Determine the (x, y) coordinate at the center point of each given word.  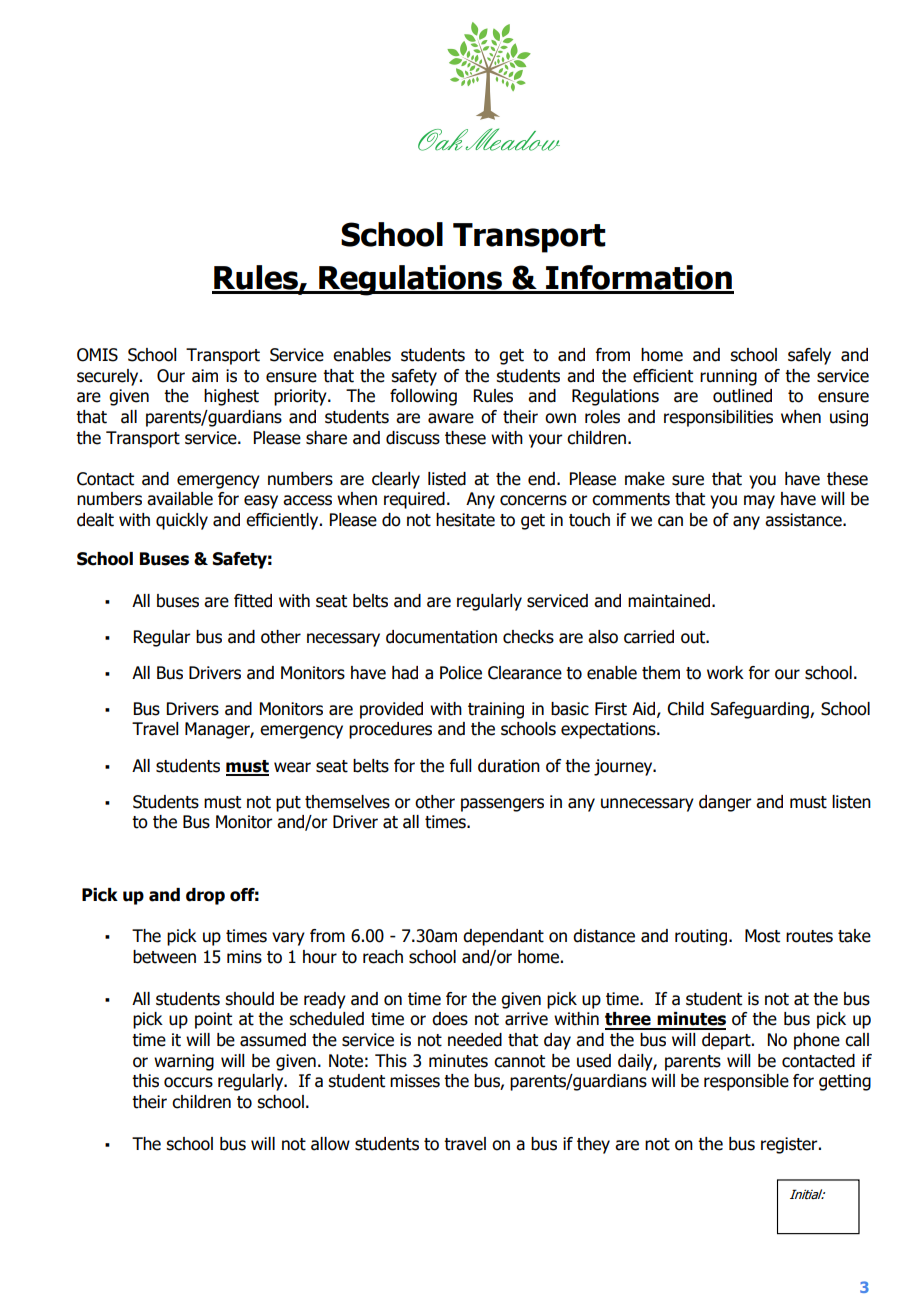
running (728, 377)
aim (205, 376)
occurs (188, 1082)
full (460, 766)
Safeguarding (761, 710)
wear (292, 767)
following (423, 397)
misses (415, 1081)
